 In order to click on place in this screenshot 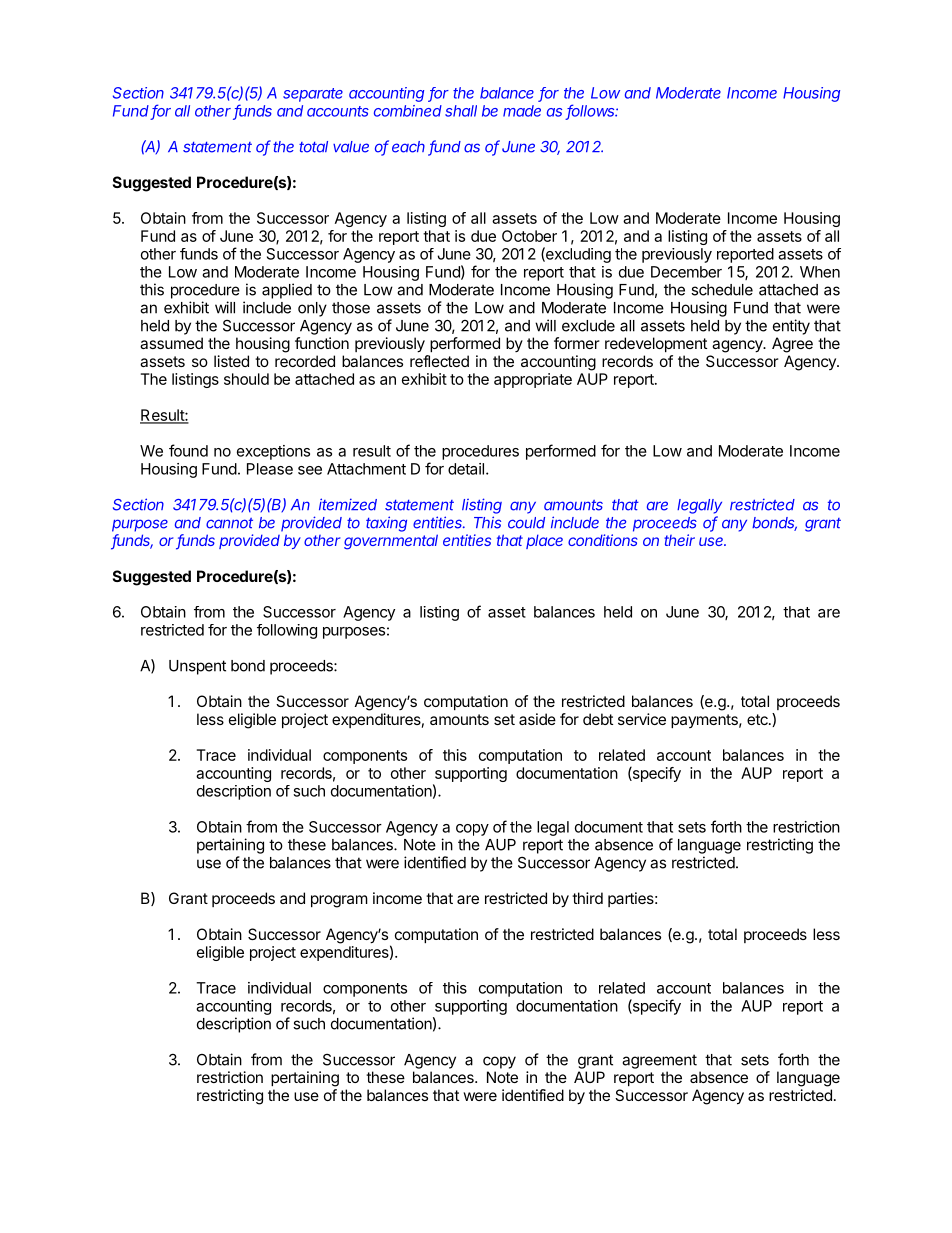, I will do `click(544, 541)`.
